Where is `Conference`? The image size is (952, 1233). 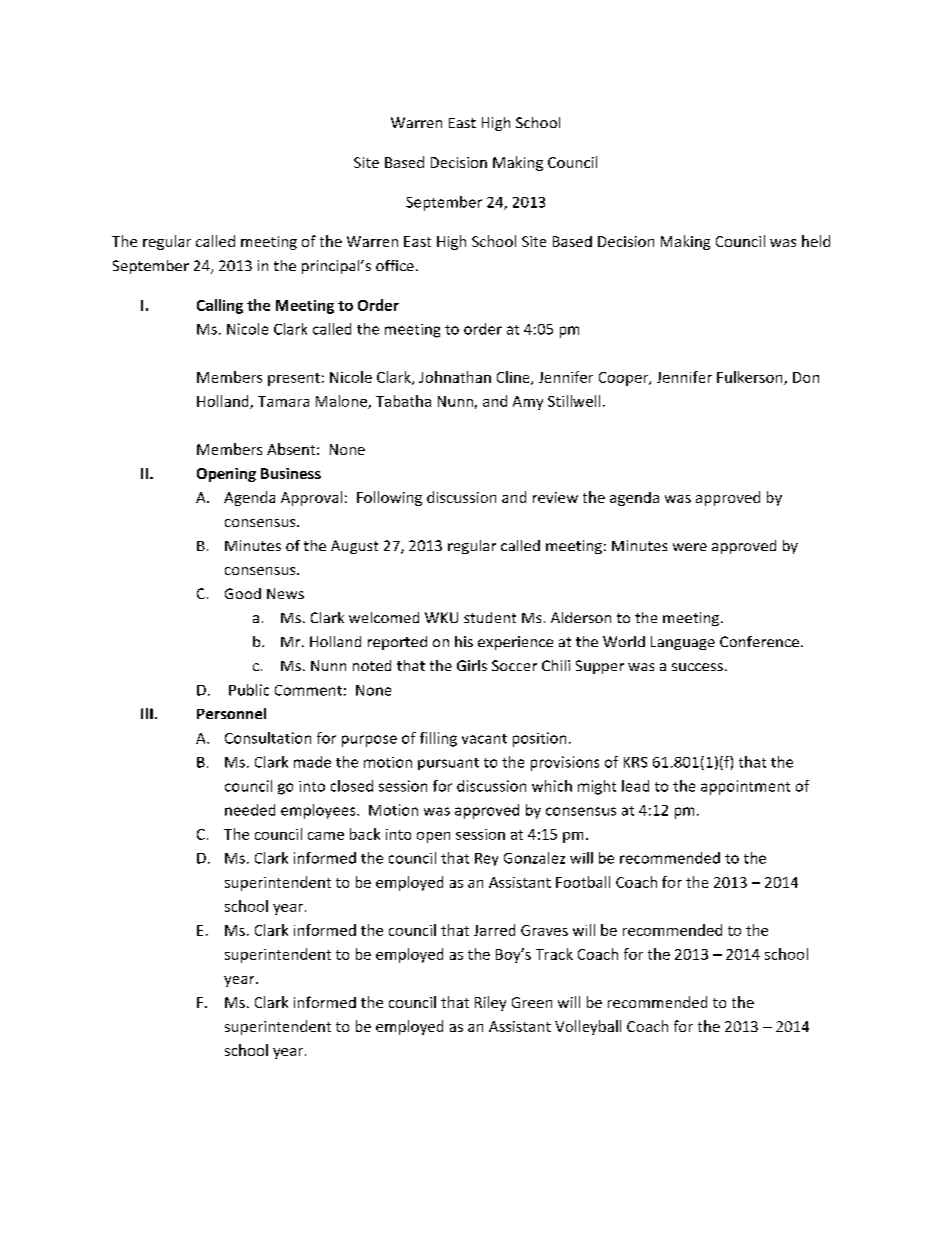 Conference is located at coordinates (759, 641).
